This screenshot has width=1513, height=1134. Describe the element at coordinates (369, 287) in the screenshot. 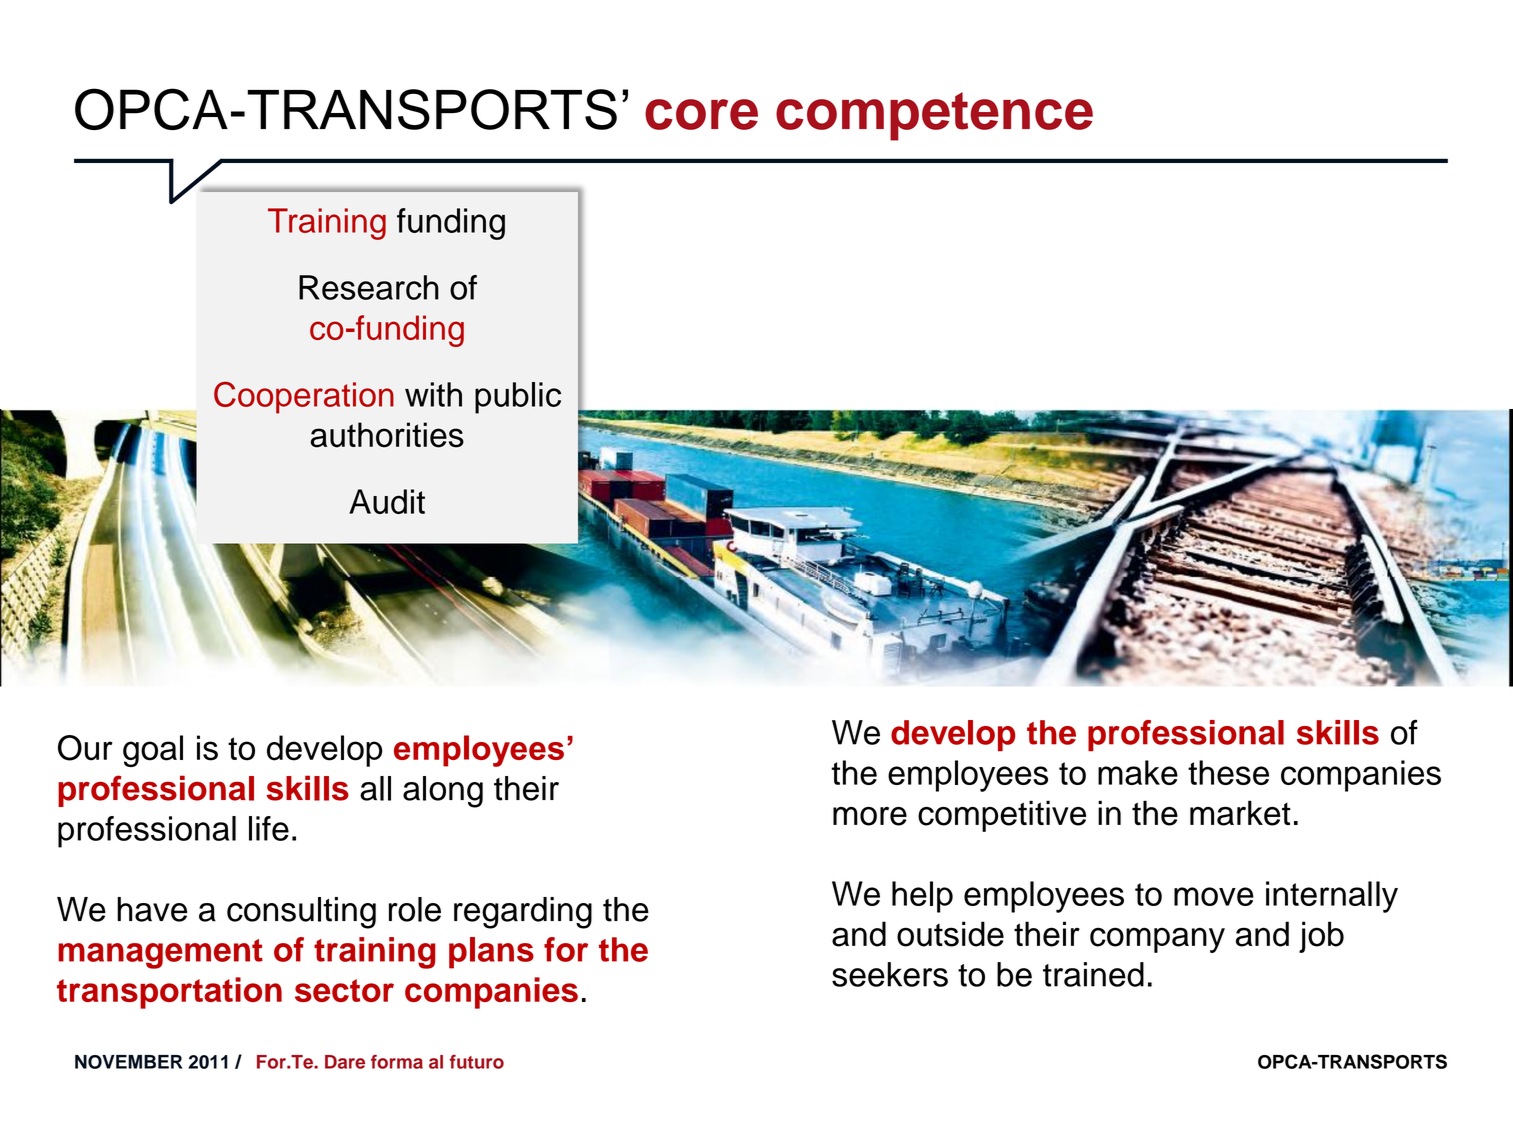

I see `Research` at that location.
